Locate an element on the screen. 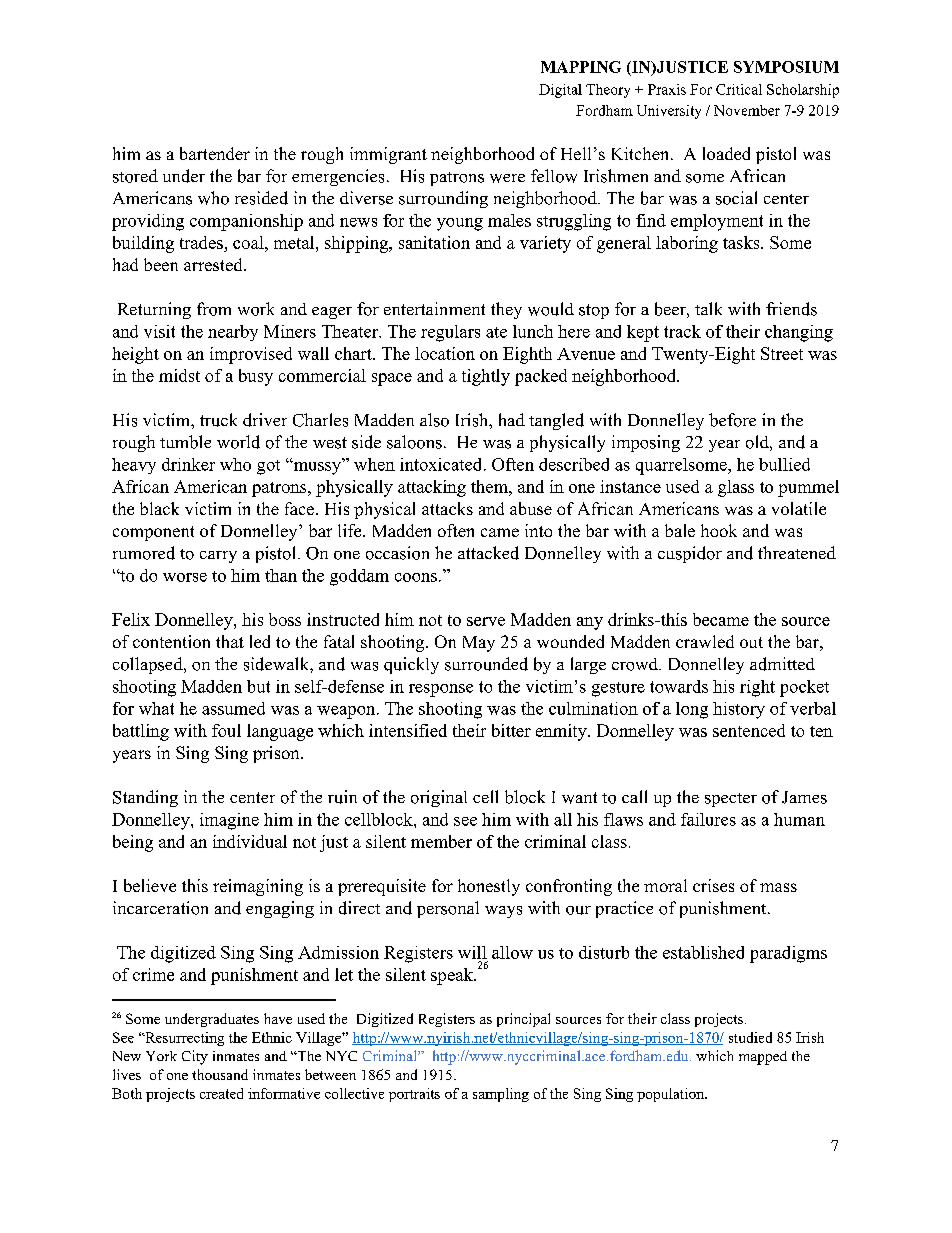 This screenshot has height=1233, width=952. sampling is located at coordinates (501, 1095).
